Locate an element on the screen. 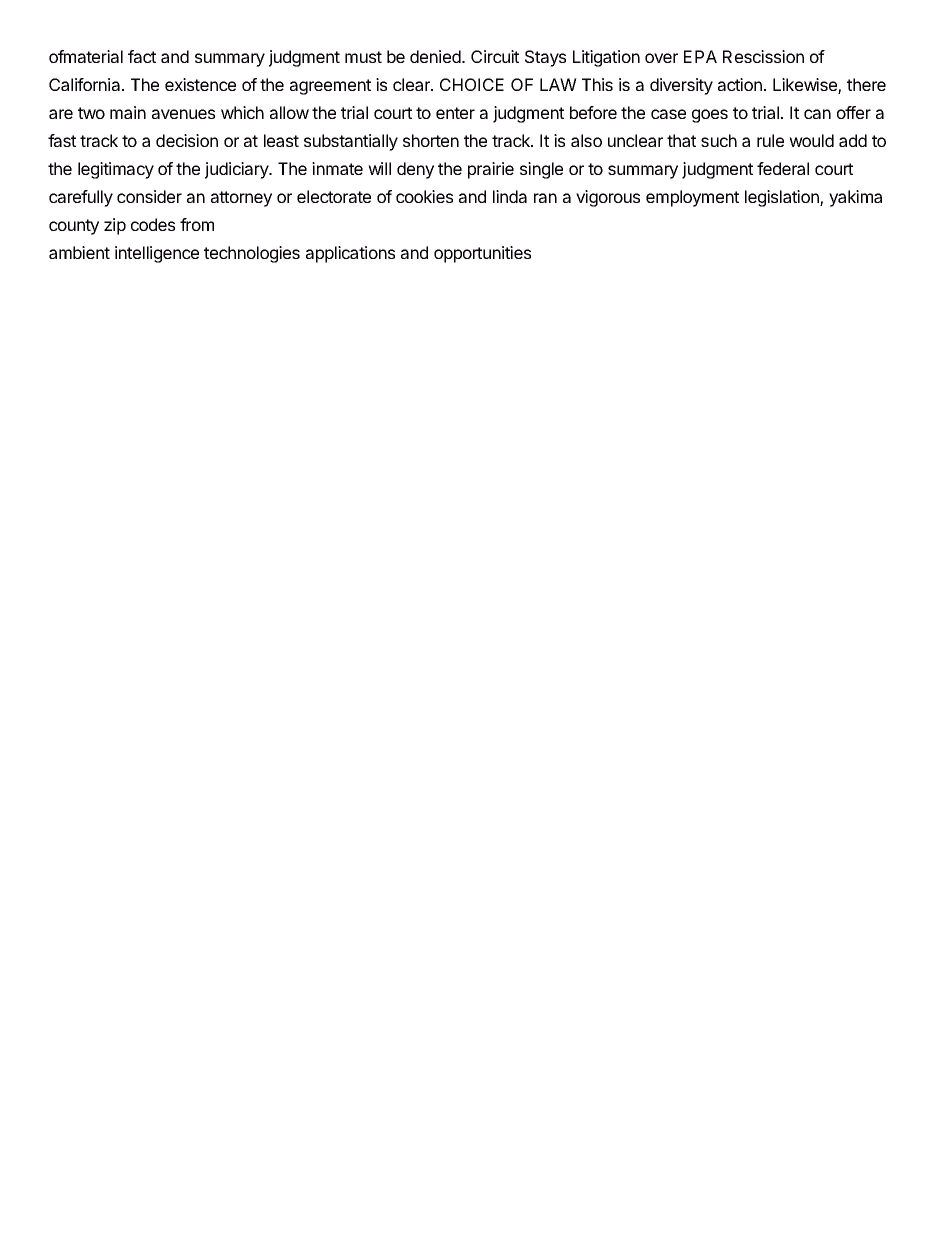  legislation is located at coordinates (783, 198).
